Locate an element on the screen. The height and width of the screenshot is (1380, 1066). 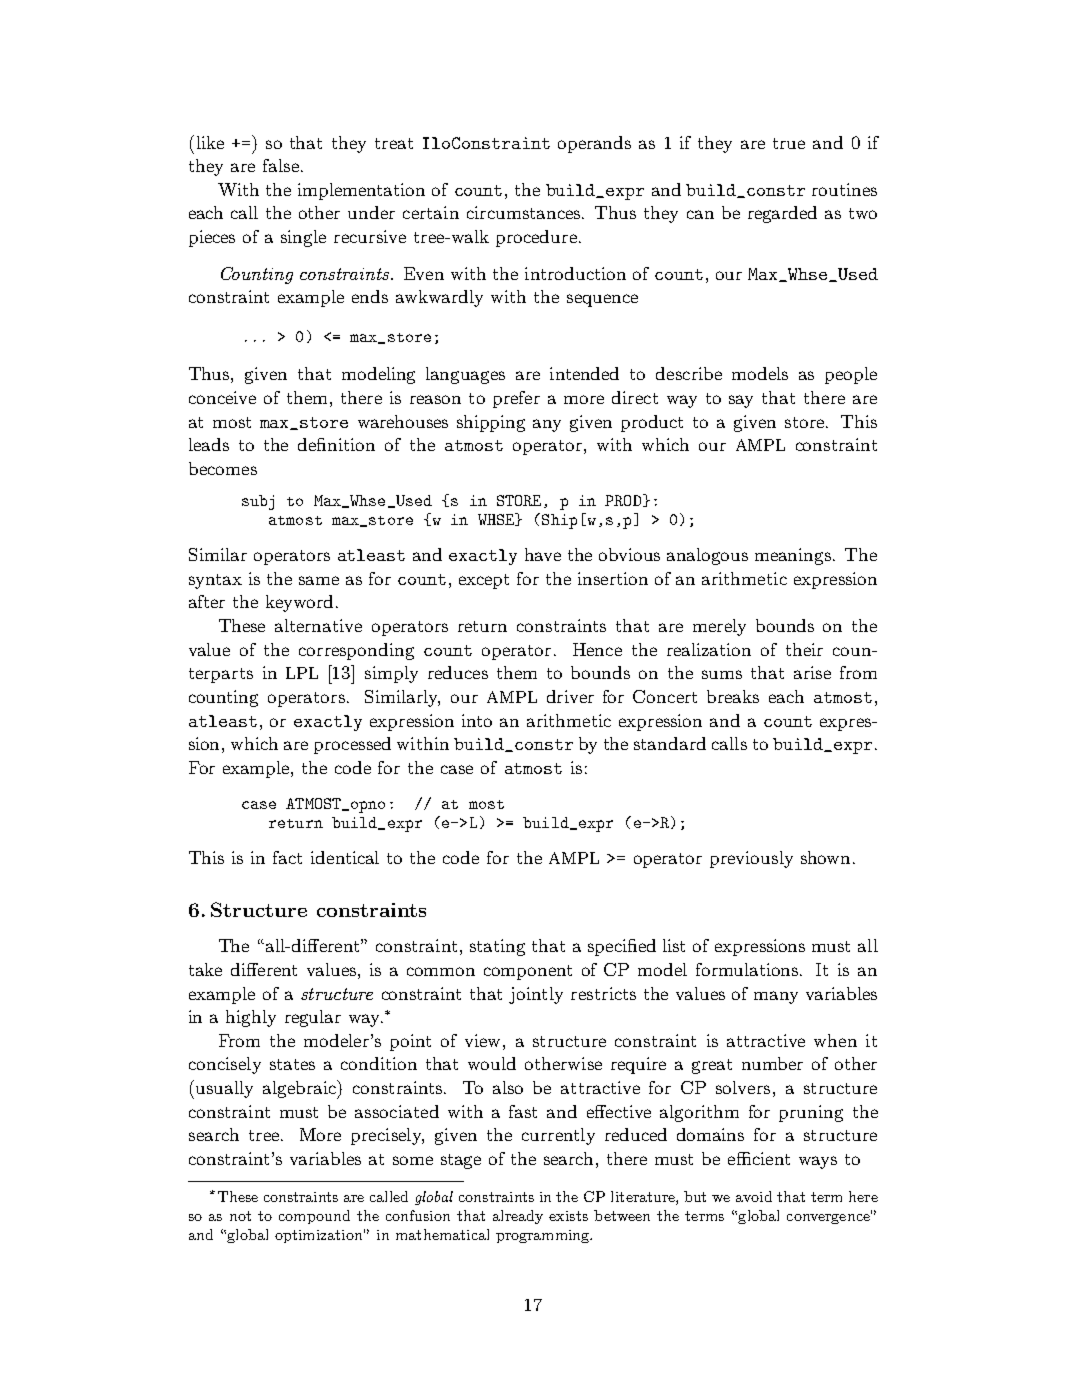
true is located at coordinates (789, 143).
